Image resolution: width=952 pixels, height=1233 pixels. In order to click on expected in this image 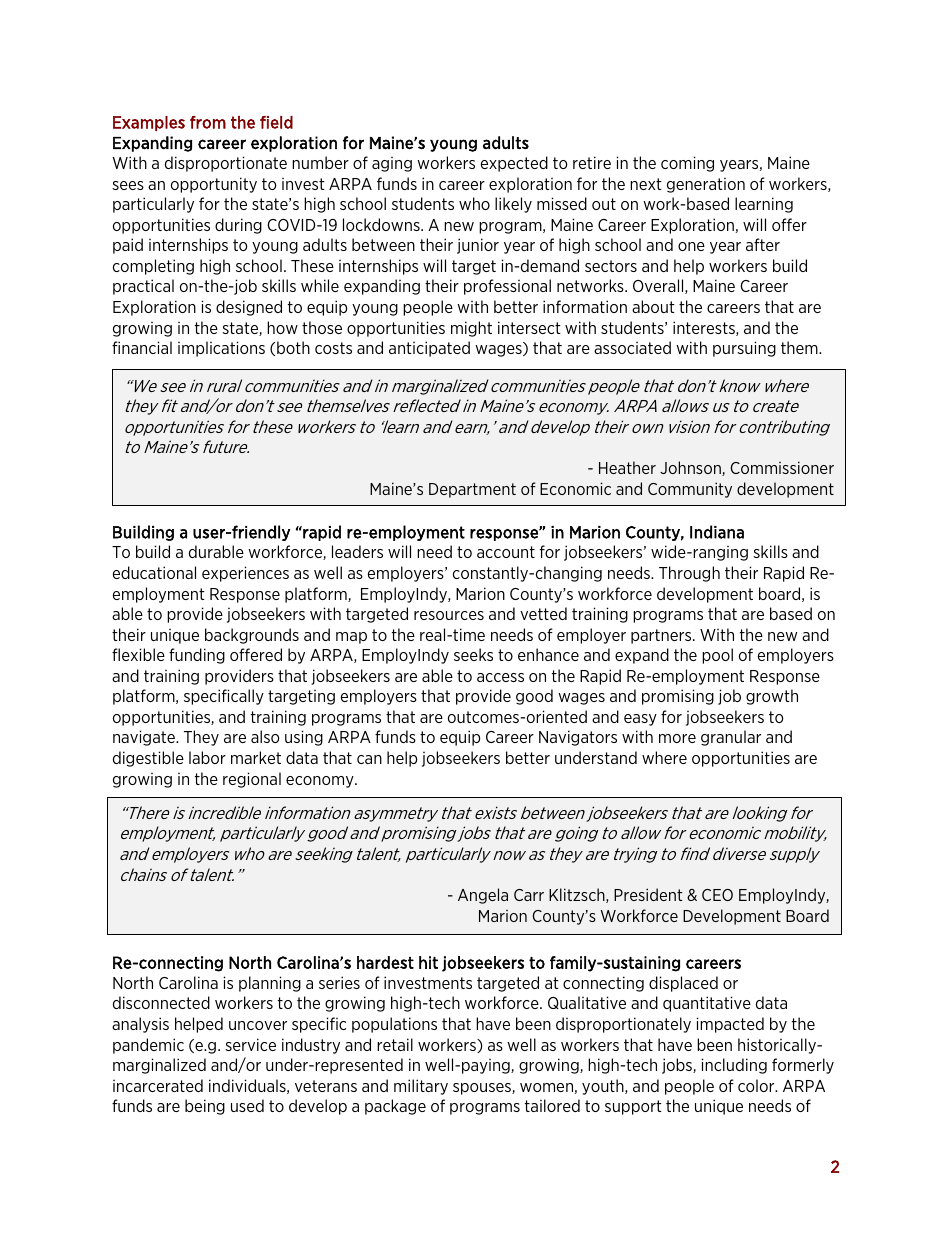, I will do `click(514, 164)`.
